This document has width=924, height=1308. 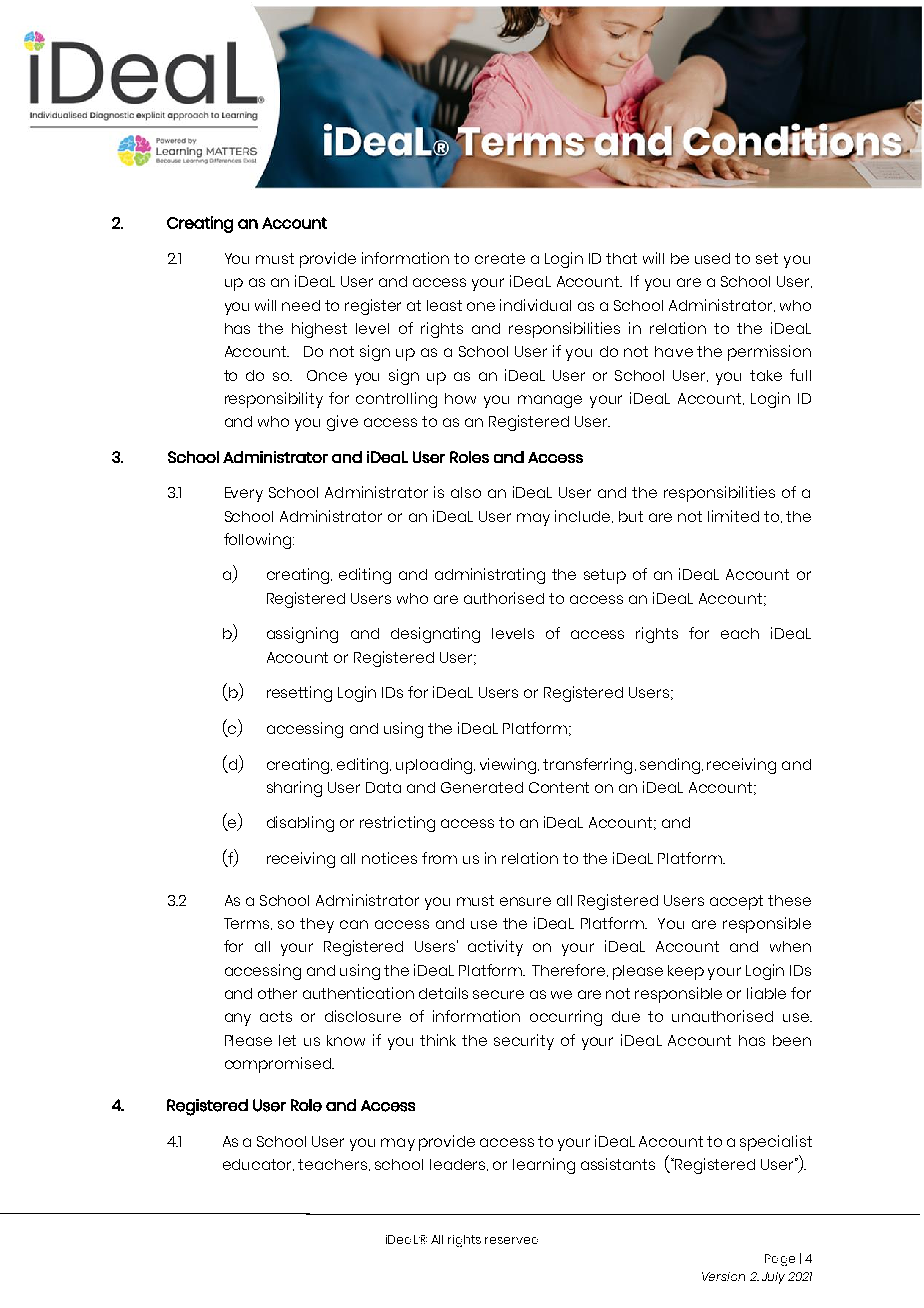 What do you see at coordinates (712, 258) in the document?
I see `used` at bounding box center [712, 258].
